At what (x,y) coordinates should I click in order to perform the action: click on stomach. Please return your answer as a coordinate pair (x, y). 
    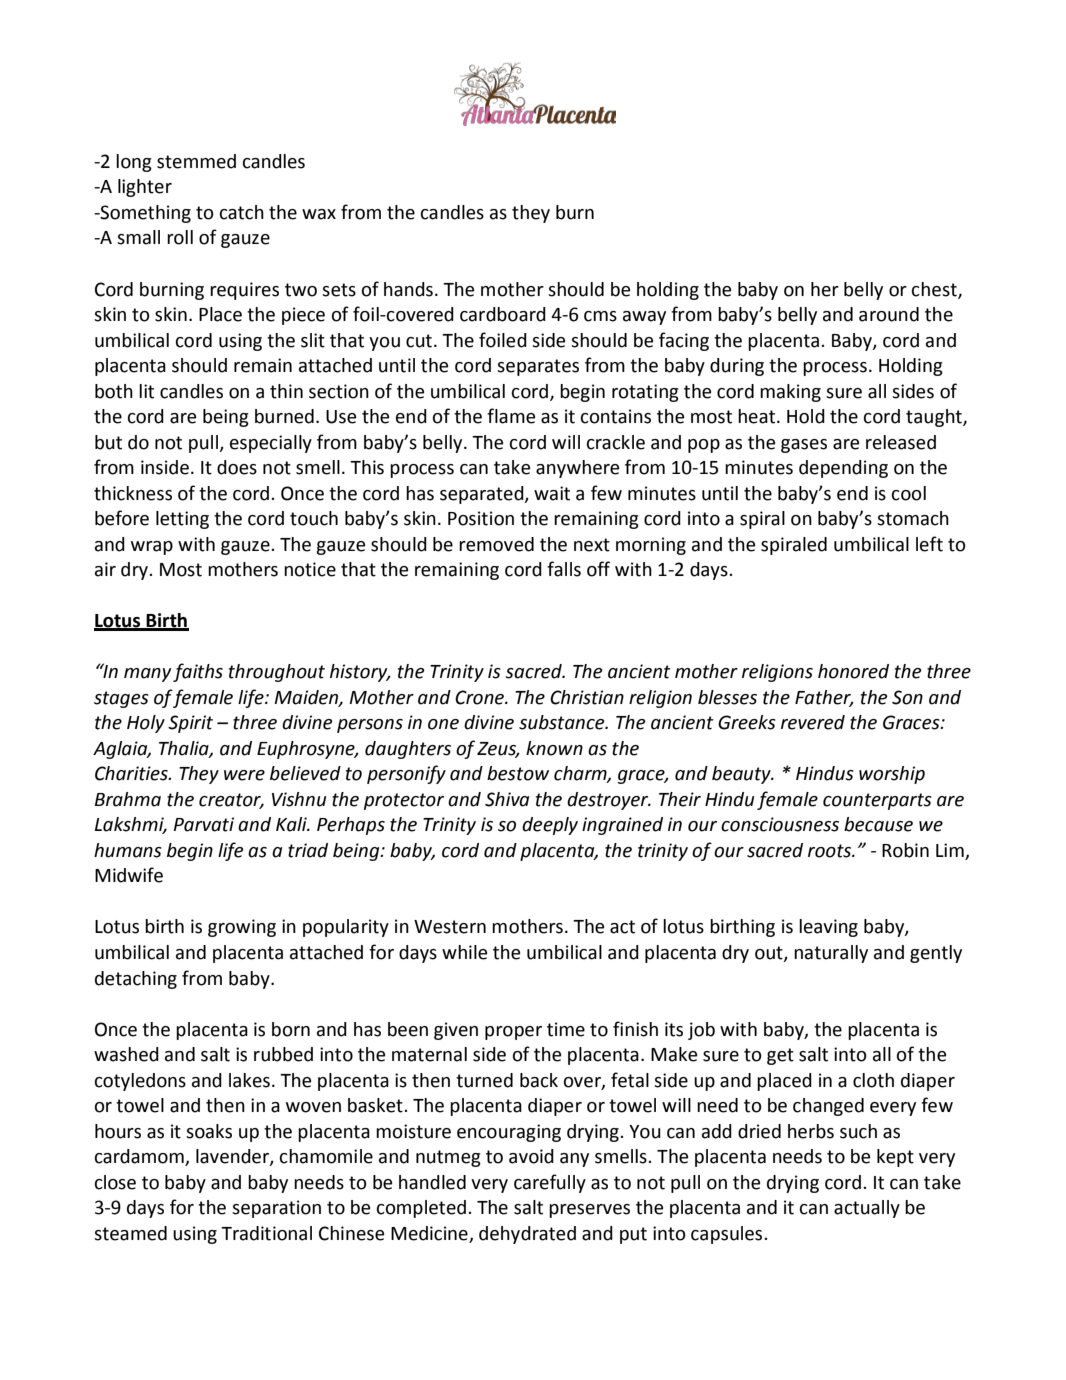
    Looking at the image, I should click on (913, 518).
